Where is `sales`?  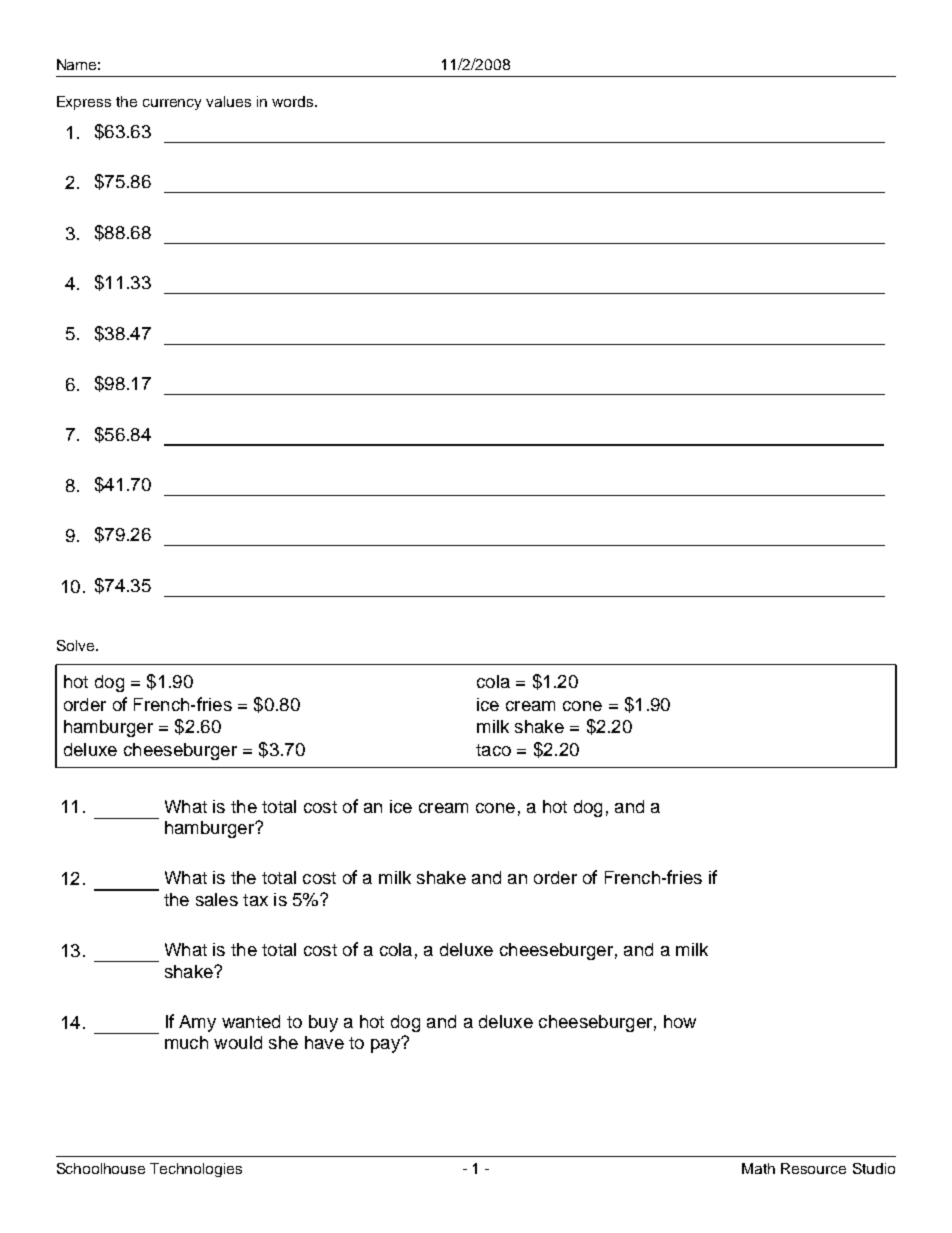
sales is located at coordinates (217, 899).
